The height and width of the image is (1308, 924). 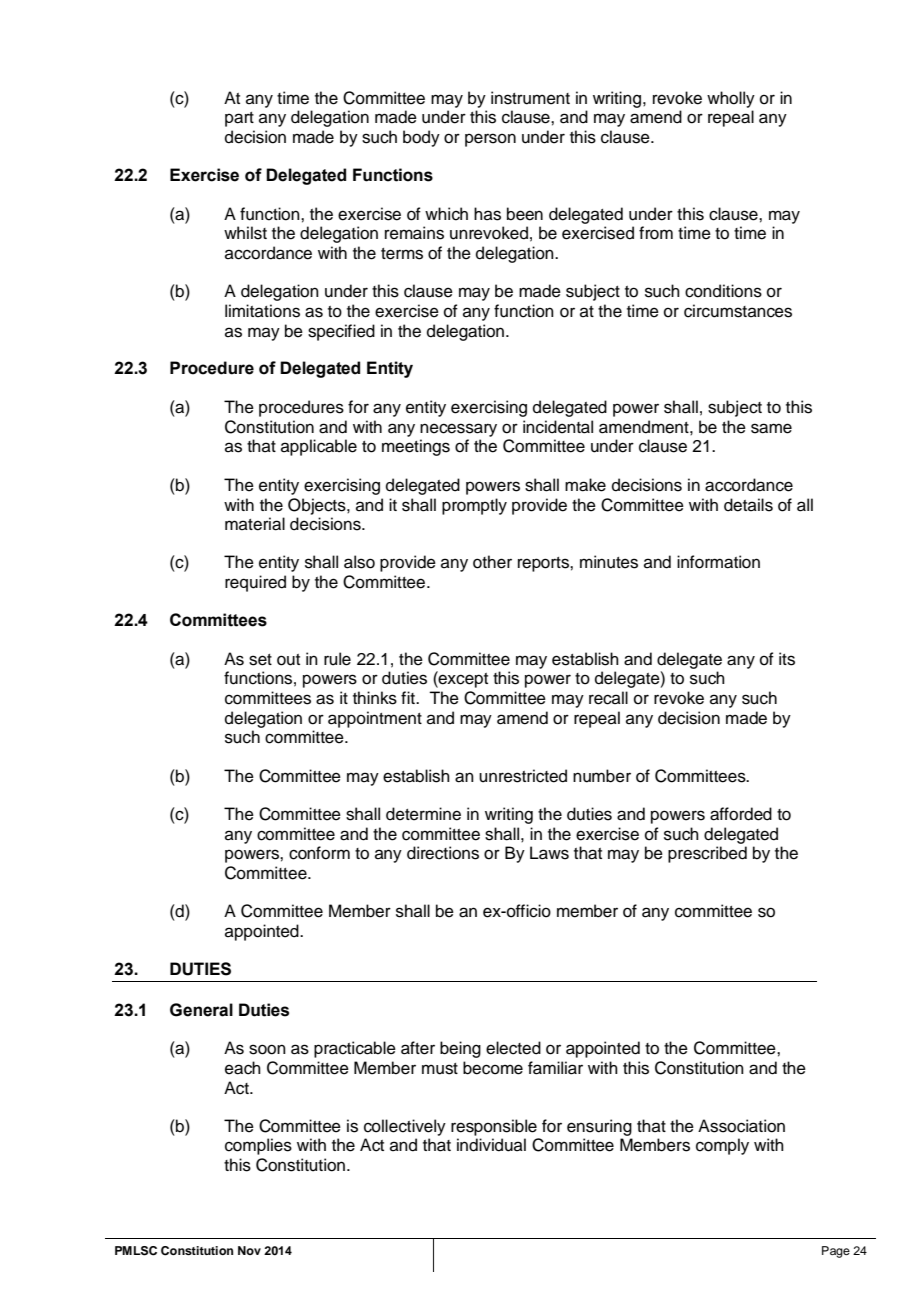 What do you see at coordinates (787, 659) in the image?
I see `its` at bounding box center [787, 659].
